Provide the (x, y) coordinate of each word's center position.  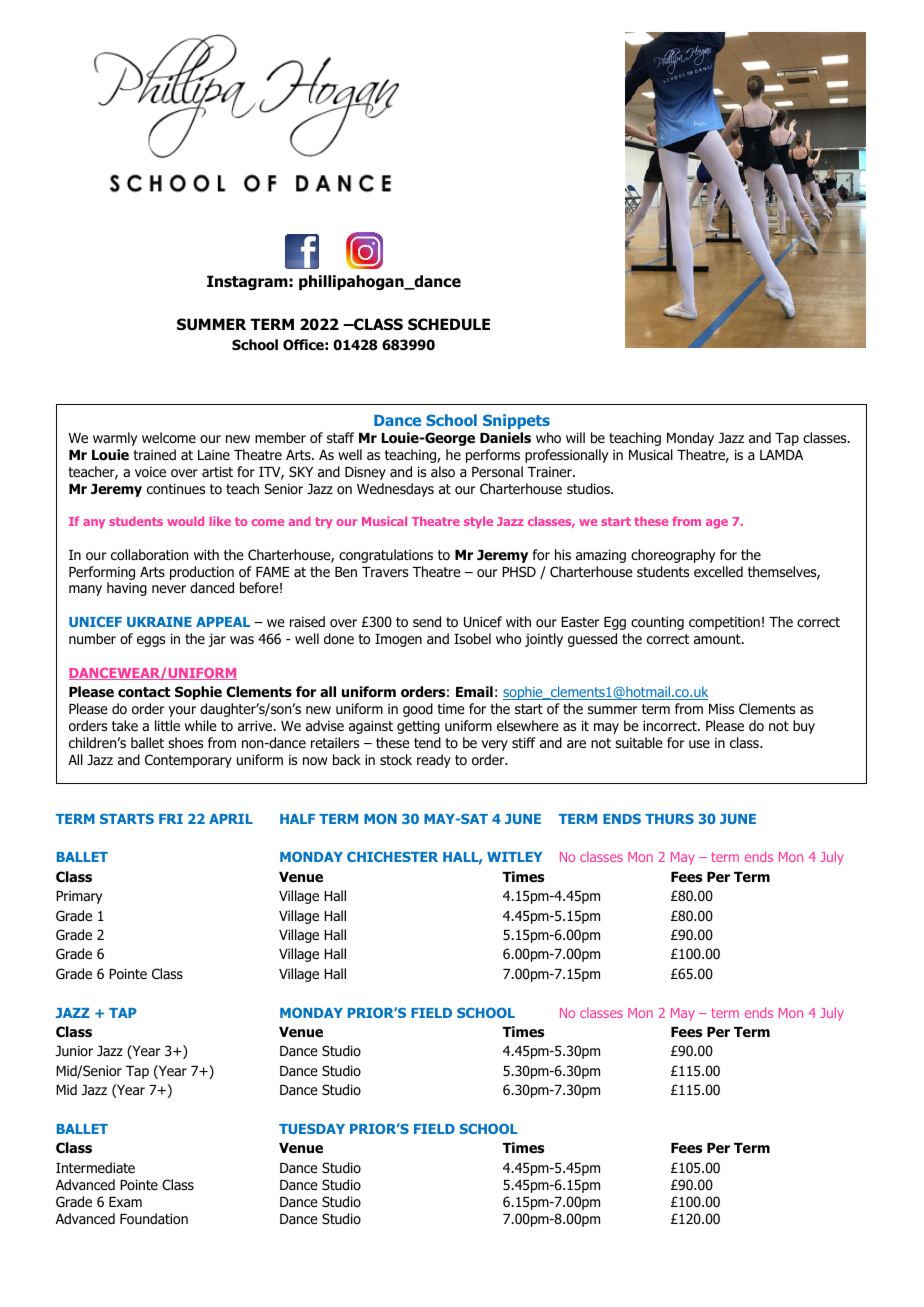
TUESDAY (312, 1129)
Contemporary (188, 761)
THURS (669, 819)
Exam (125, 1202)
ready (434, 761)
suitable (639, 742)
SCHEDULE (449, 324)
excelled (718, 571)
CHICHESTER (392, 856)
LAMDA (781, 455)
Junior (74, 1050)
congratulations (386, 556)
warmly (115, 439)
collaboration (149, 555)
